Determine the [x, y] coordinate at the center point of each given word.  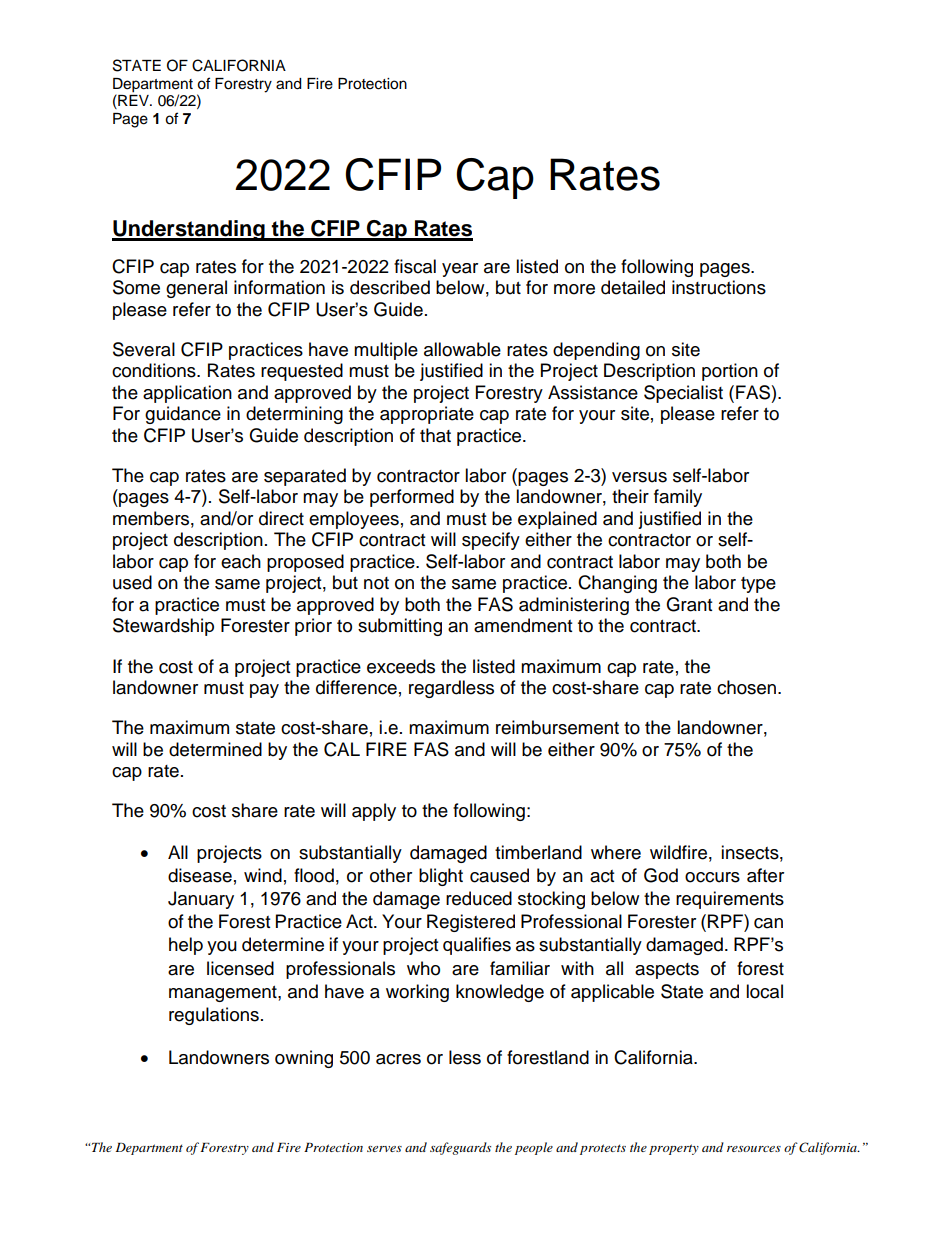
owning [304, 1059]
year [460, 270]
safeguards [460, 1148]
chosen [746, 687]
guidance [183, 415]
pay [264, 691]
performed [412, 498]
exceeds [401, 666]
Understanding [189, 230]
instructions [719, 287]
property [674, 1149]
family [678, 498]
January [201, 900]
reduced [479, 898]
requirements [730, 900]
